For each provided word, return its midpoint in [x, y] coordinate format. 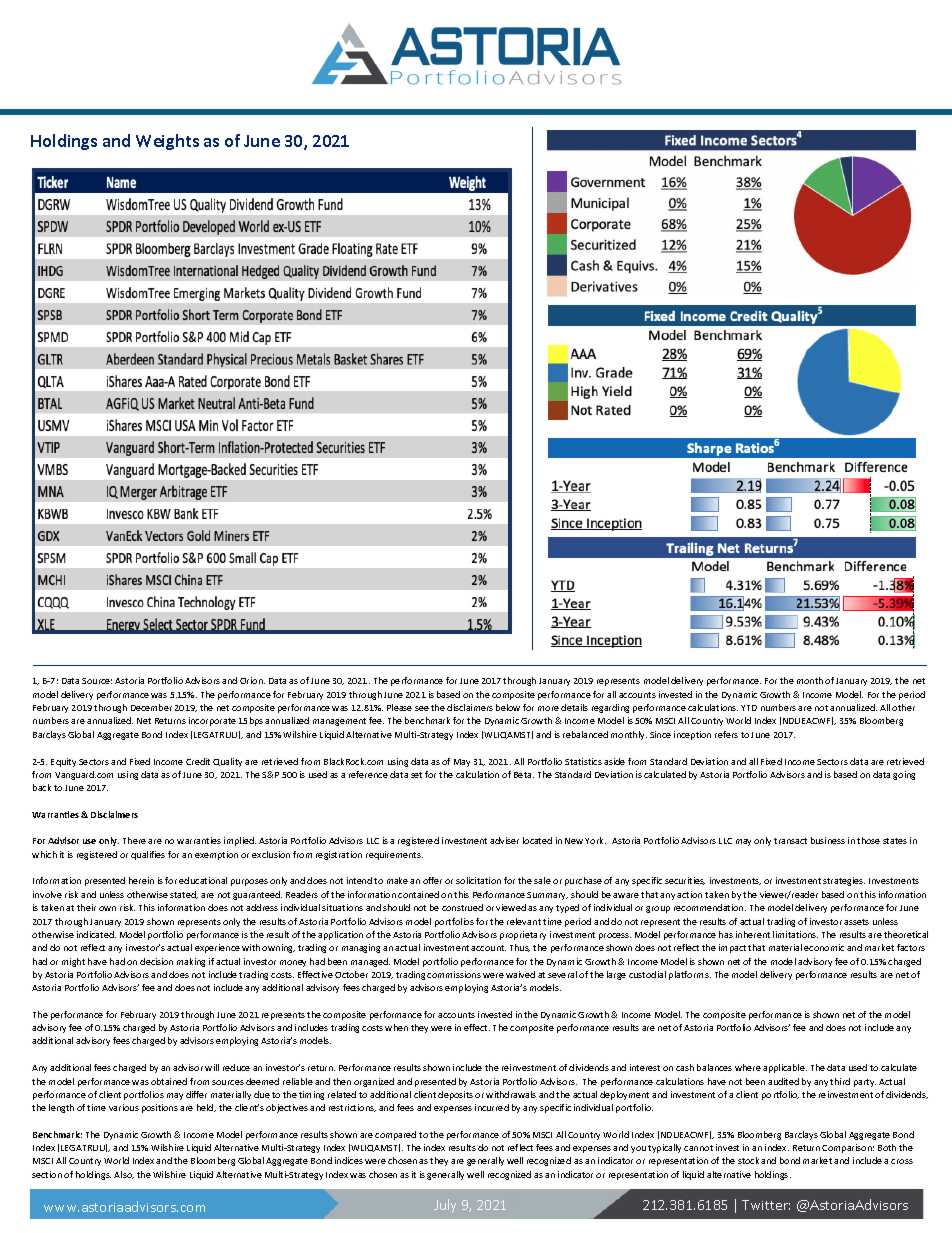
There [134, 840]
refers [726, 734]
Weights [167, 142]
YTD [749, 708]
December [151, 707]
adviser [504, 840]
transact [790, 841]
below [508, 707]
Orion [252, 680]
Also [124, 1175]
